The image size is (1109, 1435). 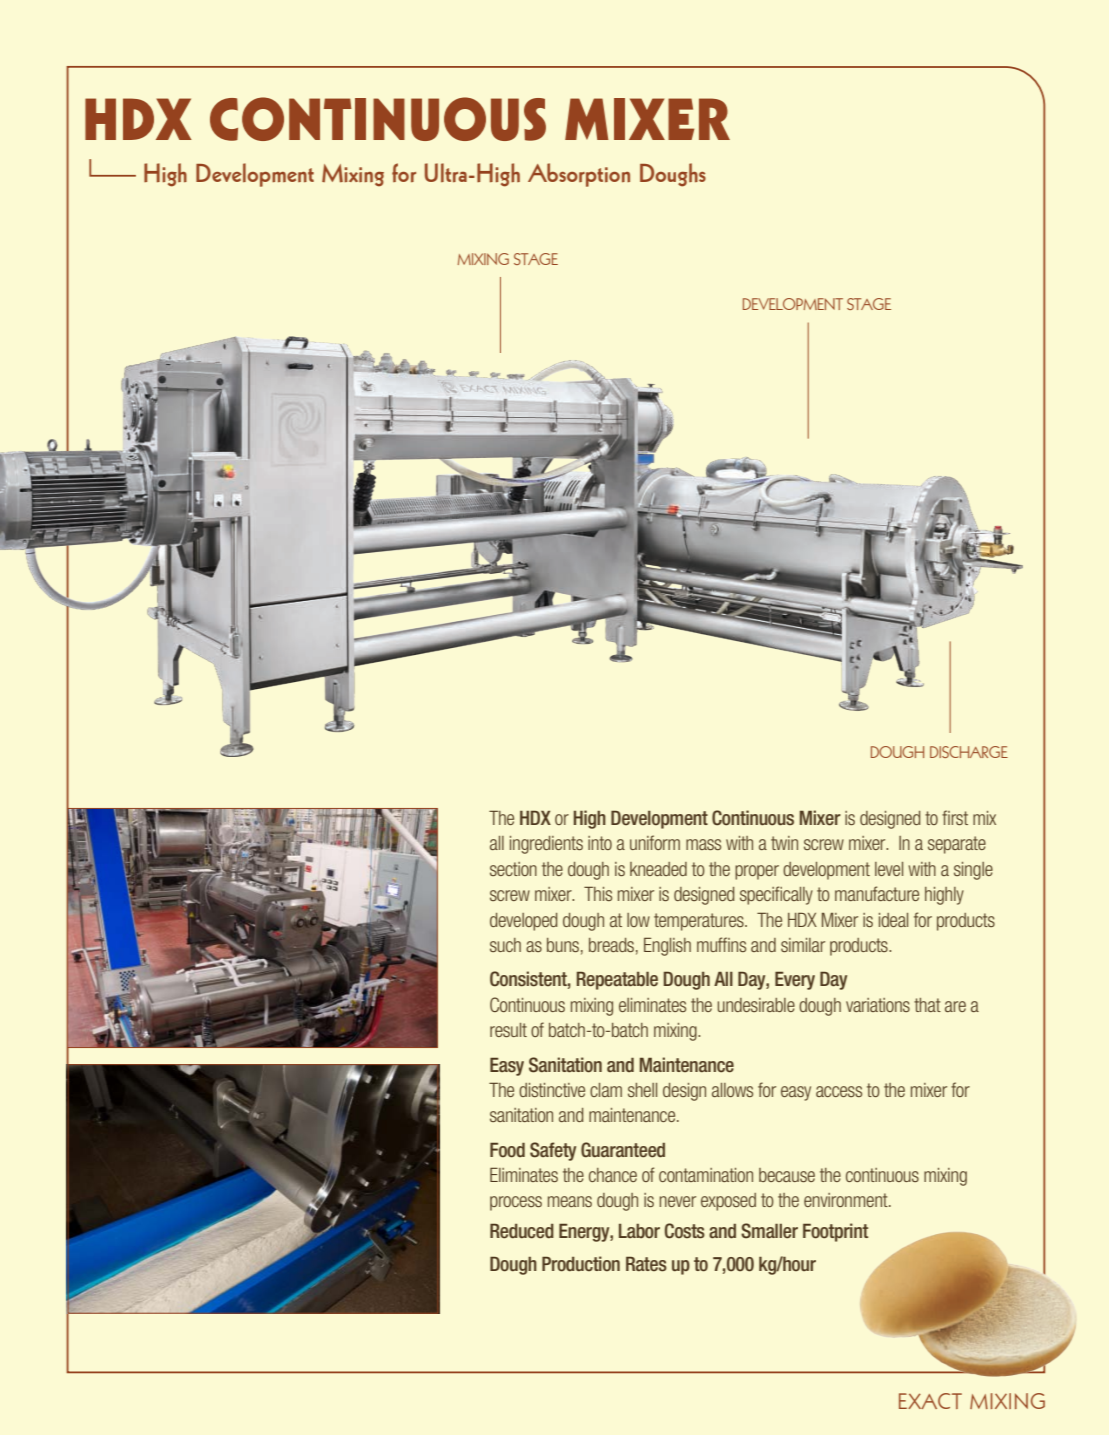 What do you see at coordinates (969, 752) in the screenshot?
I see `DISCHARGE` at bounding box center [969, 752].
